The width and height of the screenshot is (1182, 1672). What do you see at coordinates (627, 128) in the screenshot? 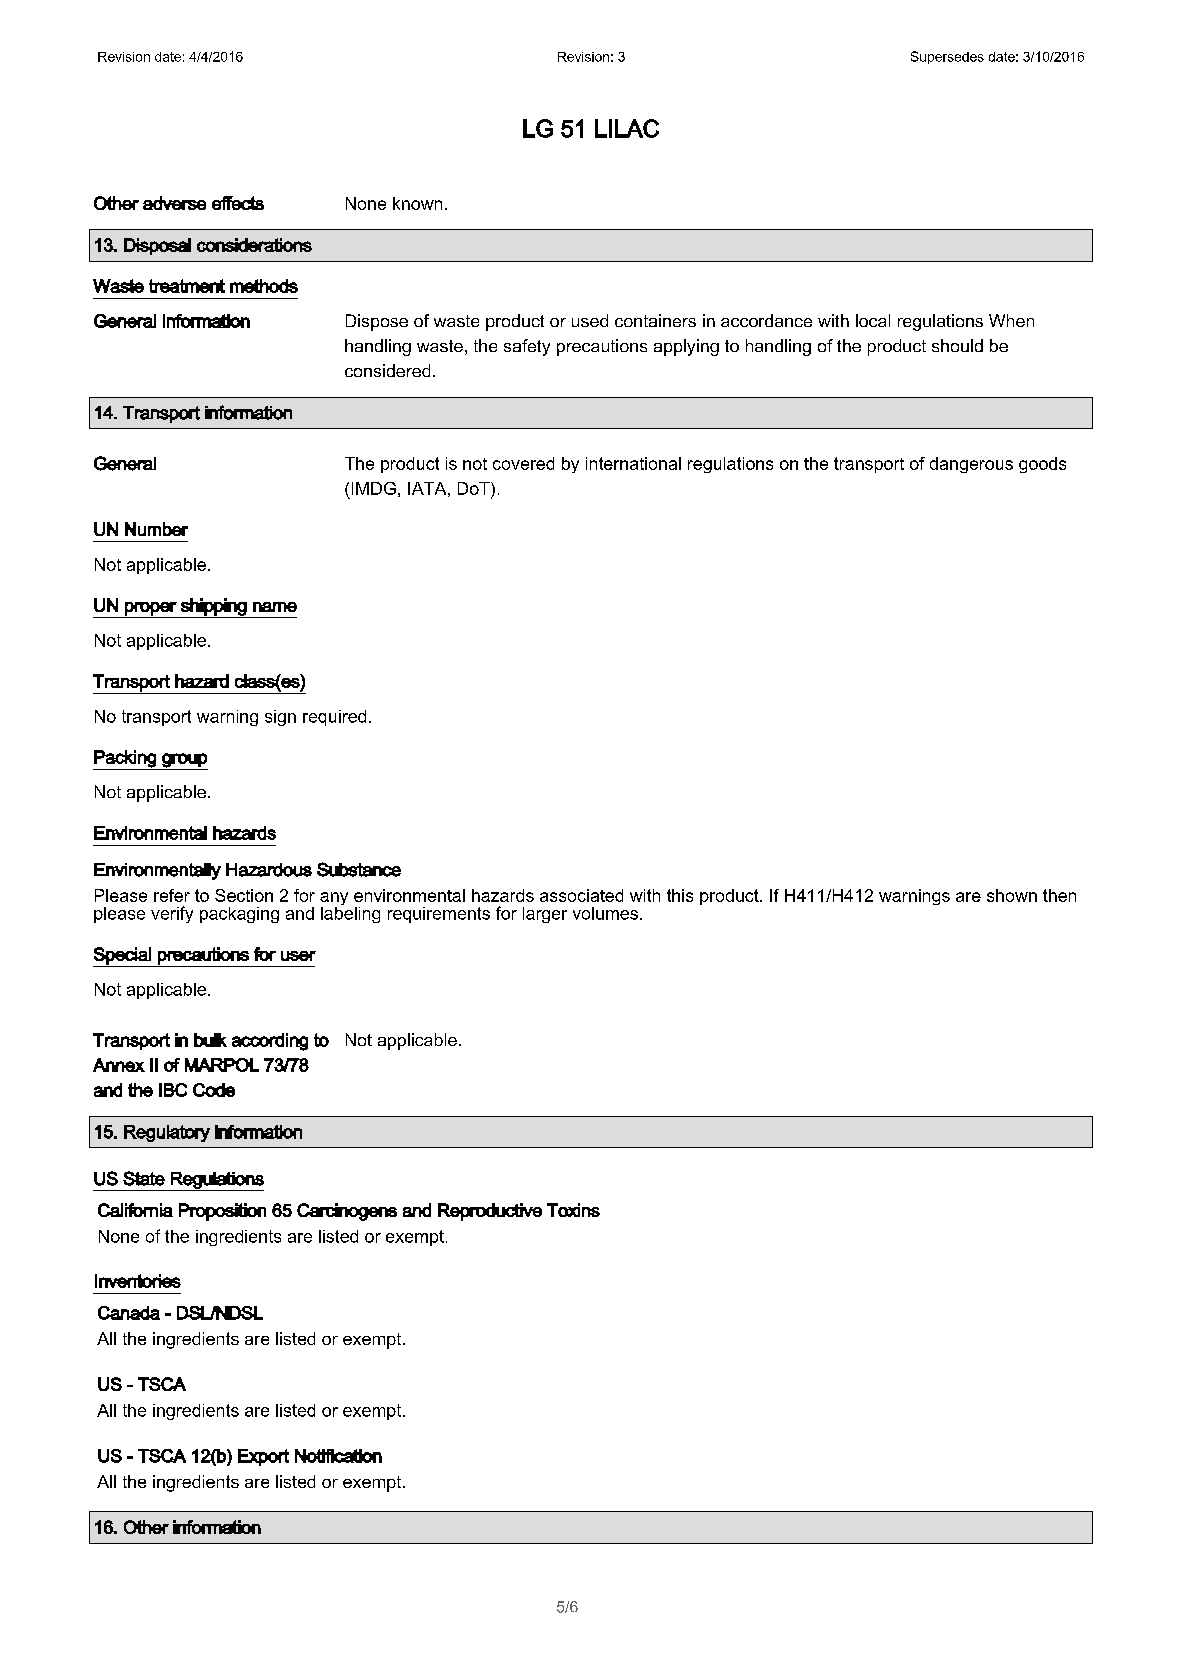
I see `LILAC` at bounding box center [627, 128].
